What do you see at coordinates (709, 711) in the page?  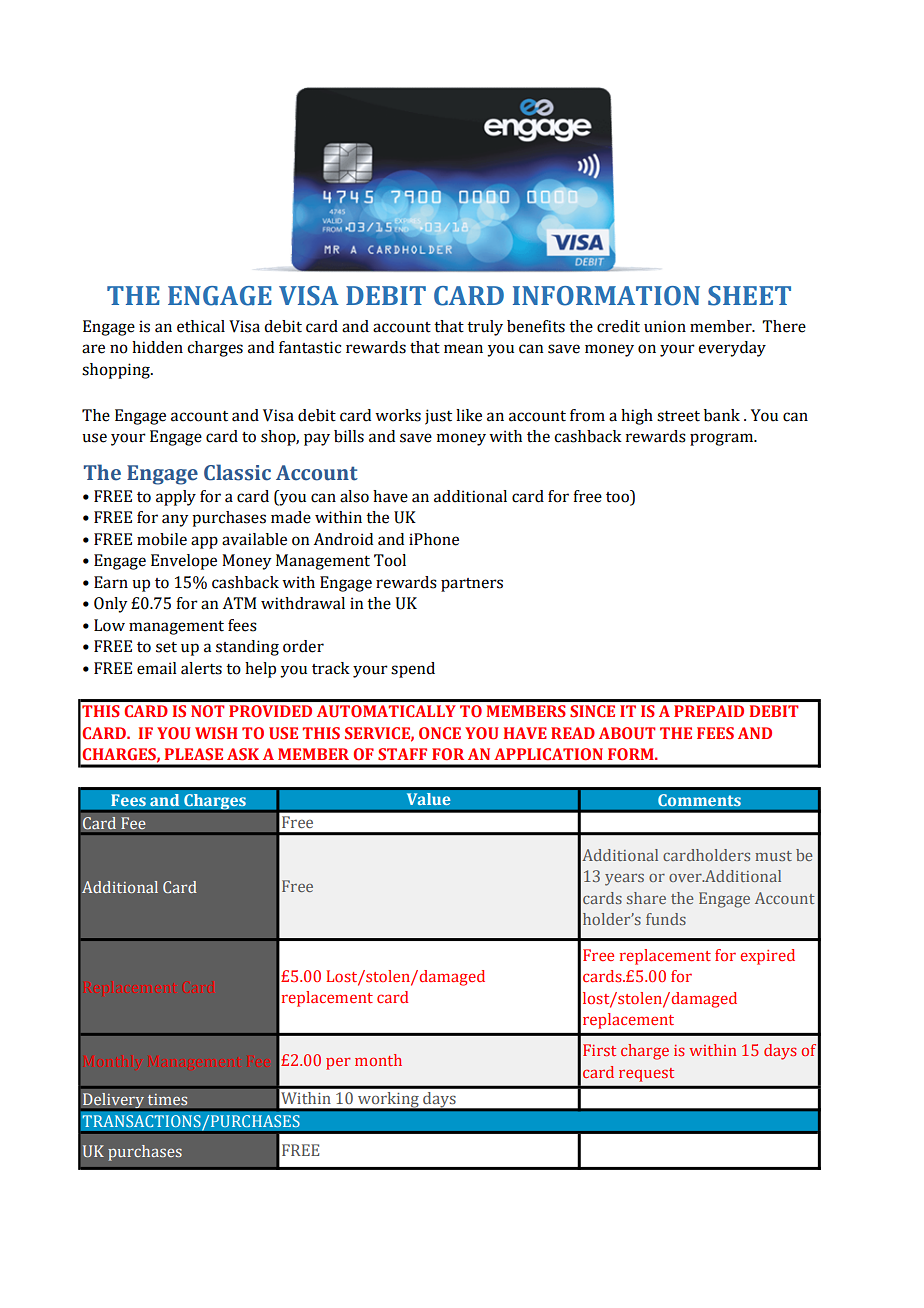 I see `PREPAID` at bounding box center [709, 711].
